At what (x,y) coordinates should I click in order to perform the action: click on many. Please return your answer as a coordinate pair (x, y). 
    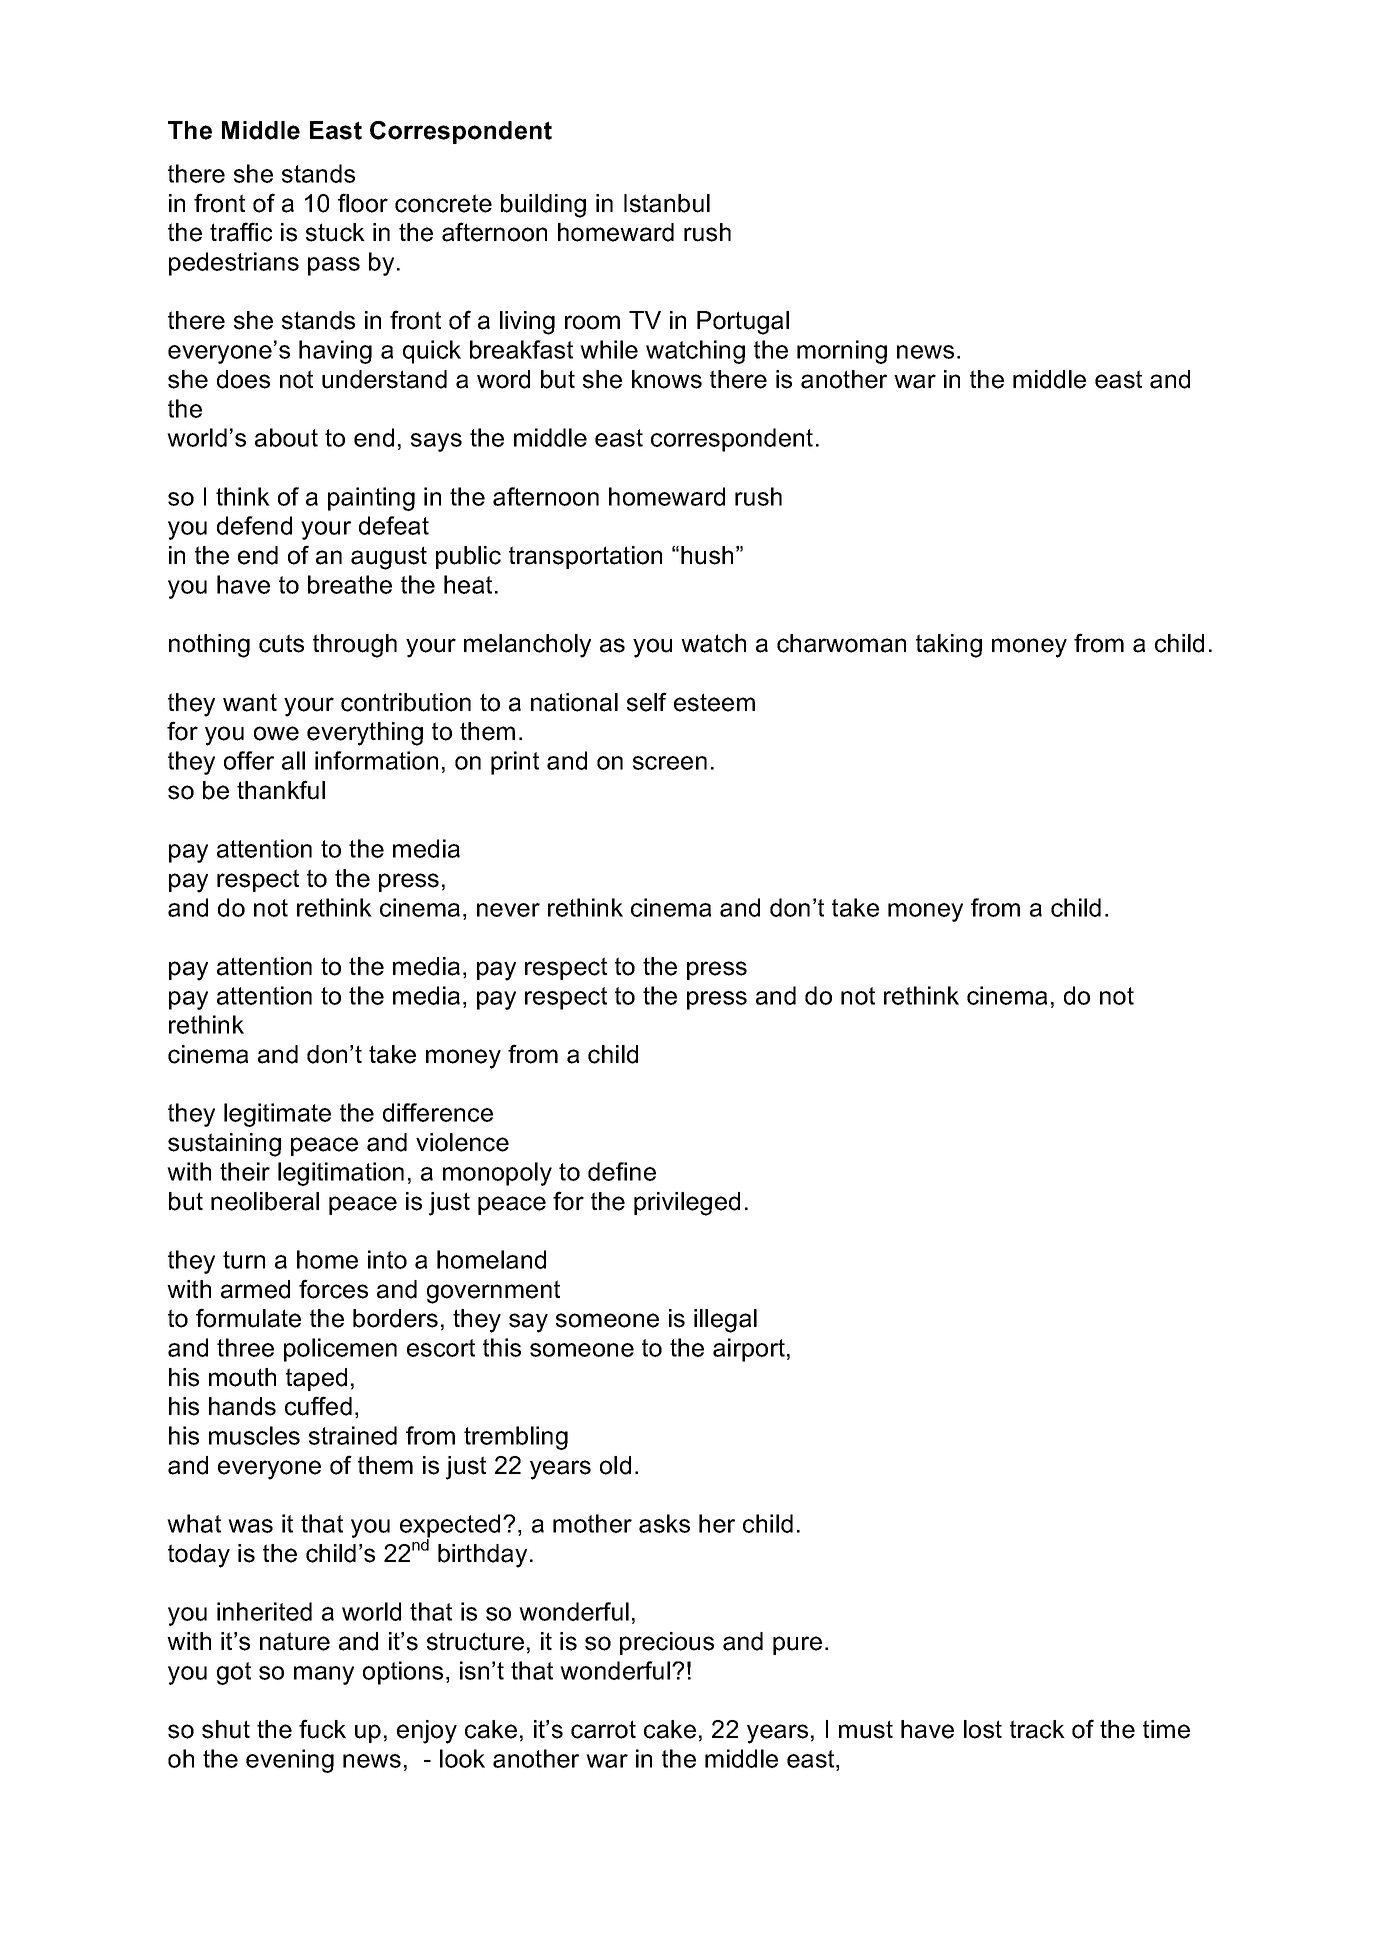
    Looking at the image, I should click on (324, 1675).
